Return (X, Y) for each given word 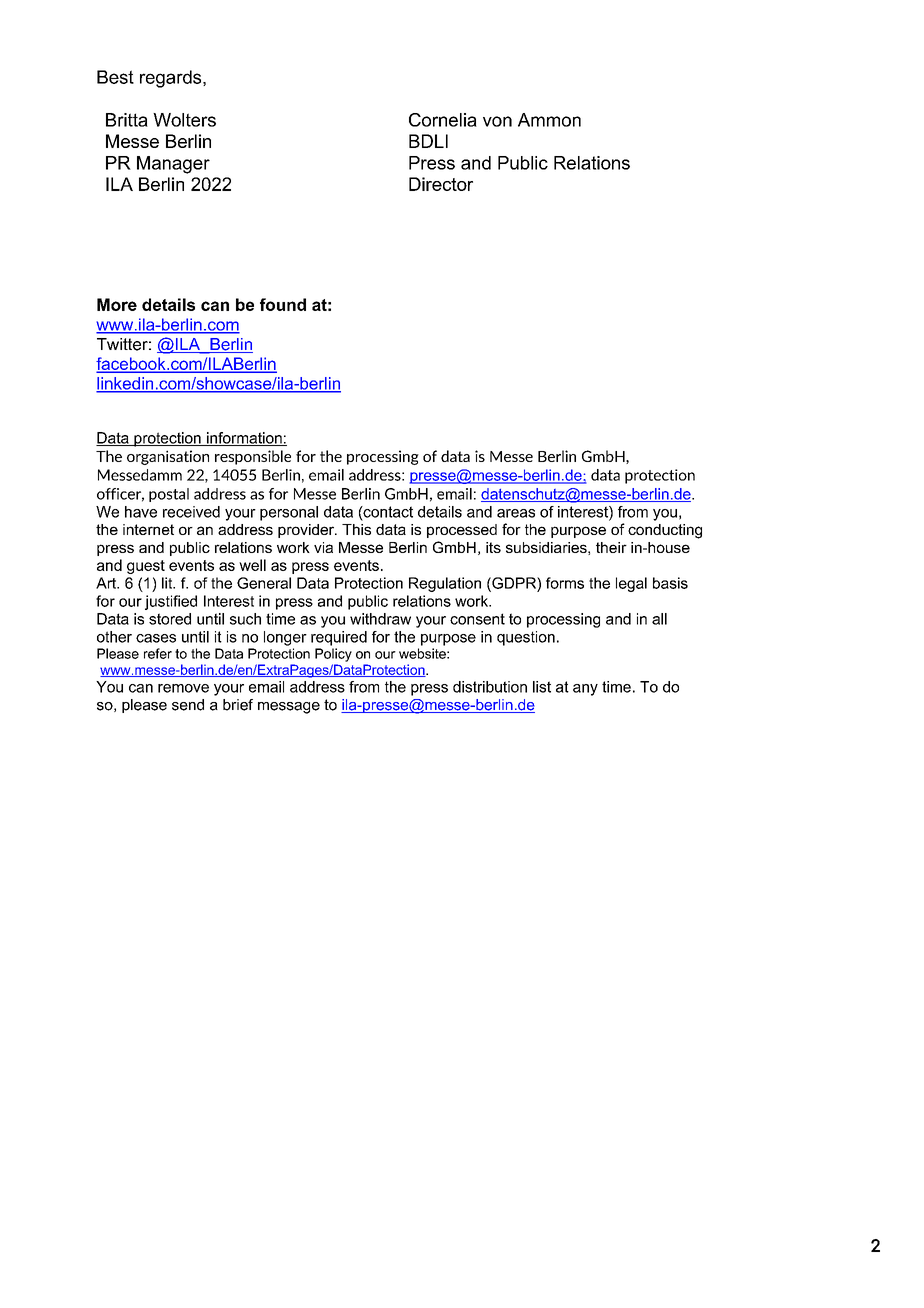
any (585, 690)
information (244, 439)
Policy (333, 655)
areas (516, 513)
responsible (253, 457)
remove (183, 688)
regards (172, 79)
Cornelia (443, 120)
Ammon (549, 120)
